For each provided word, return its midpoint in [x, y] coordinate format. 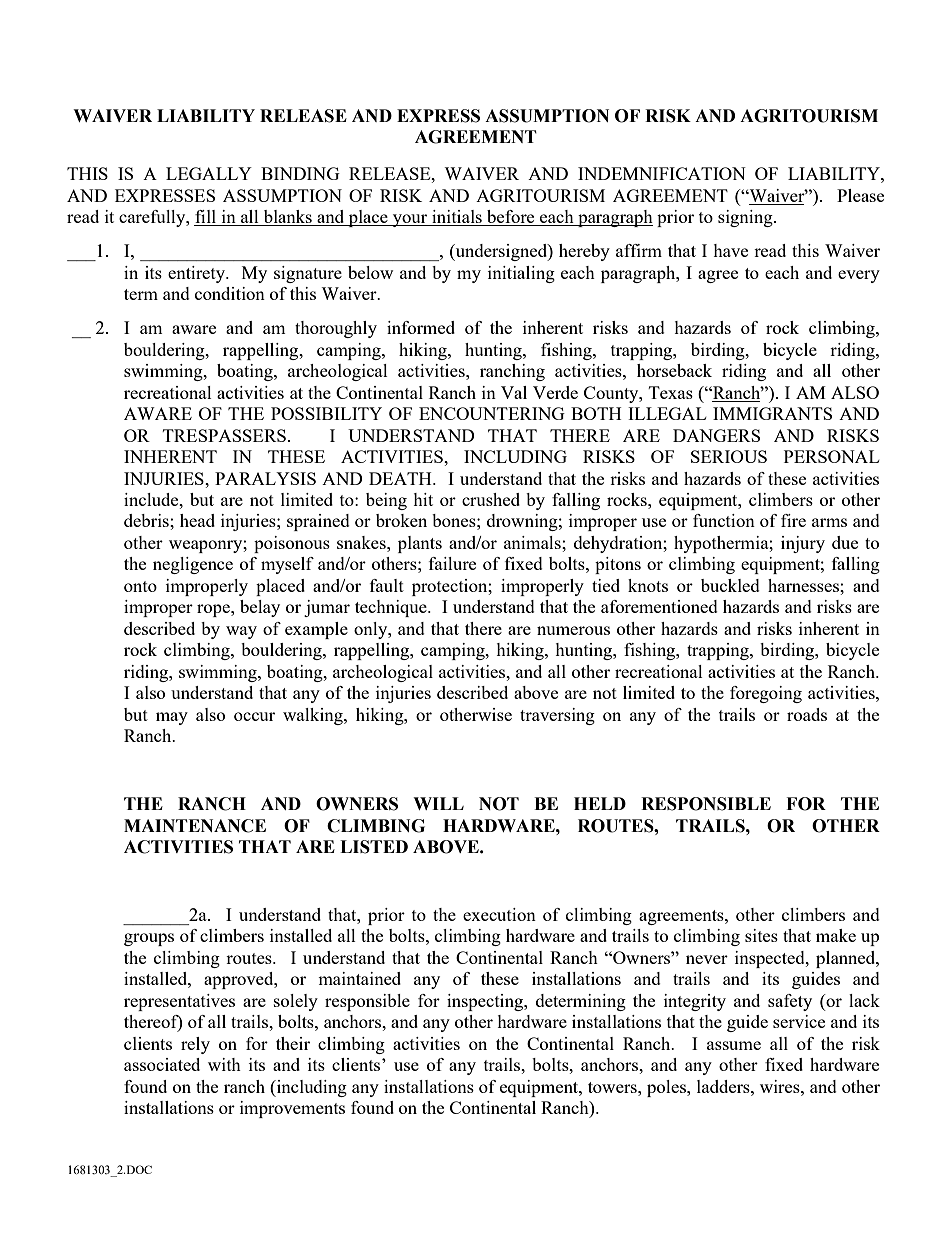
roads [807, 714]
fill [206, 218]
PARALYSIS [265, 478]
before [511, 218]
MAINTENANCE [195, 826]
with [224, 1064]
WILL [438, 803]
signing [746, 218]
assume [734, 1045]
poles [667, 1088]
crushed [491, 499]
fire [793, 520]
